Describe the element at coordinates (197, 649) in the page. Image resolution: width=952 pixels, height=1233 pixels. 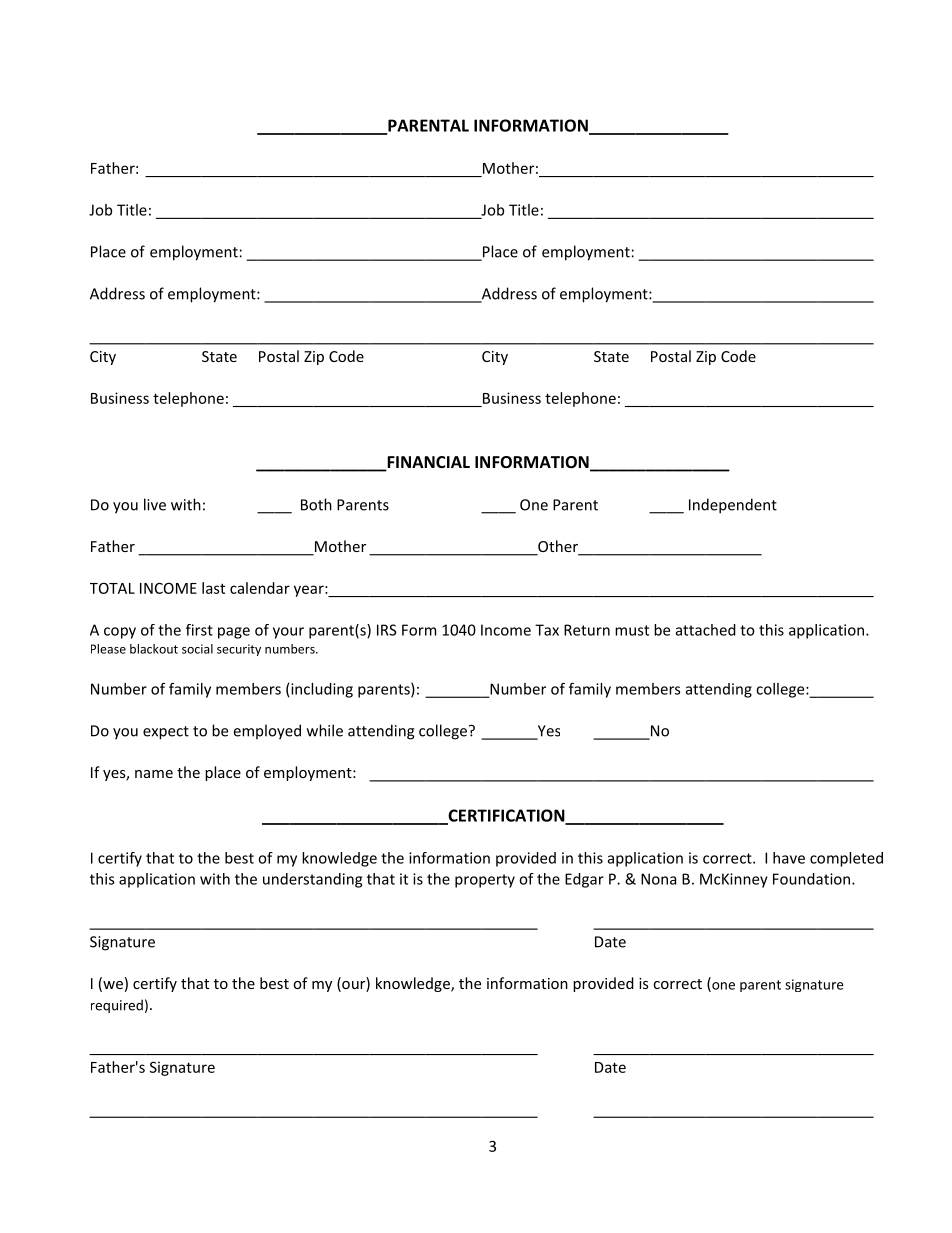
I see `social` at that location.
